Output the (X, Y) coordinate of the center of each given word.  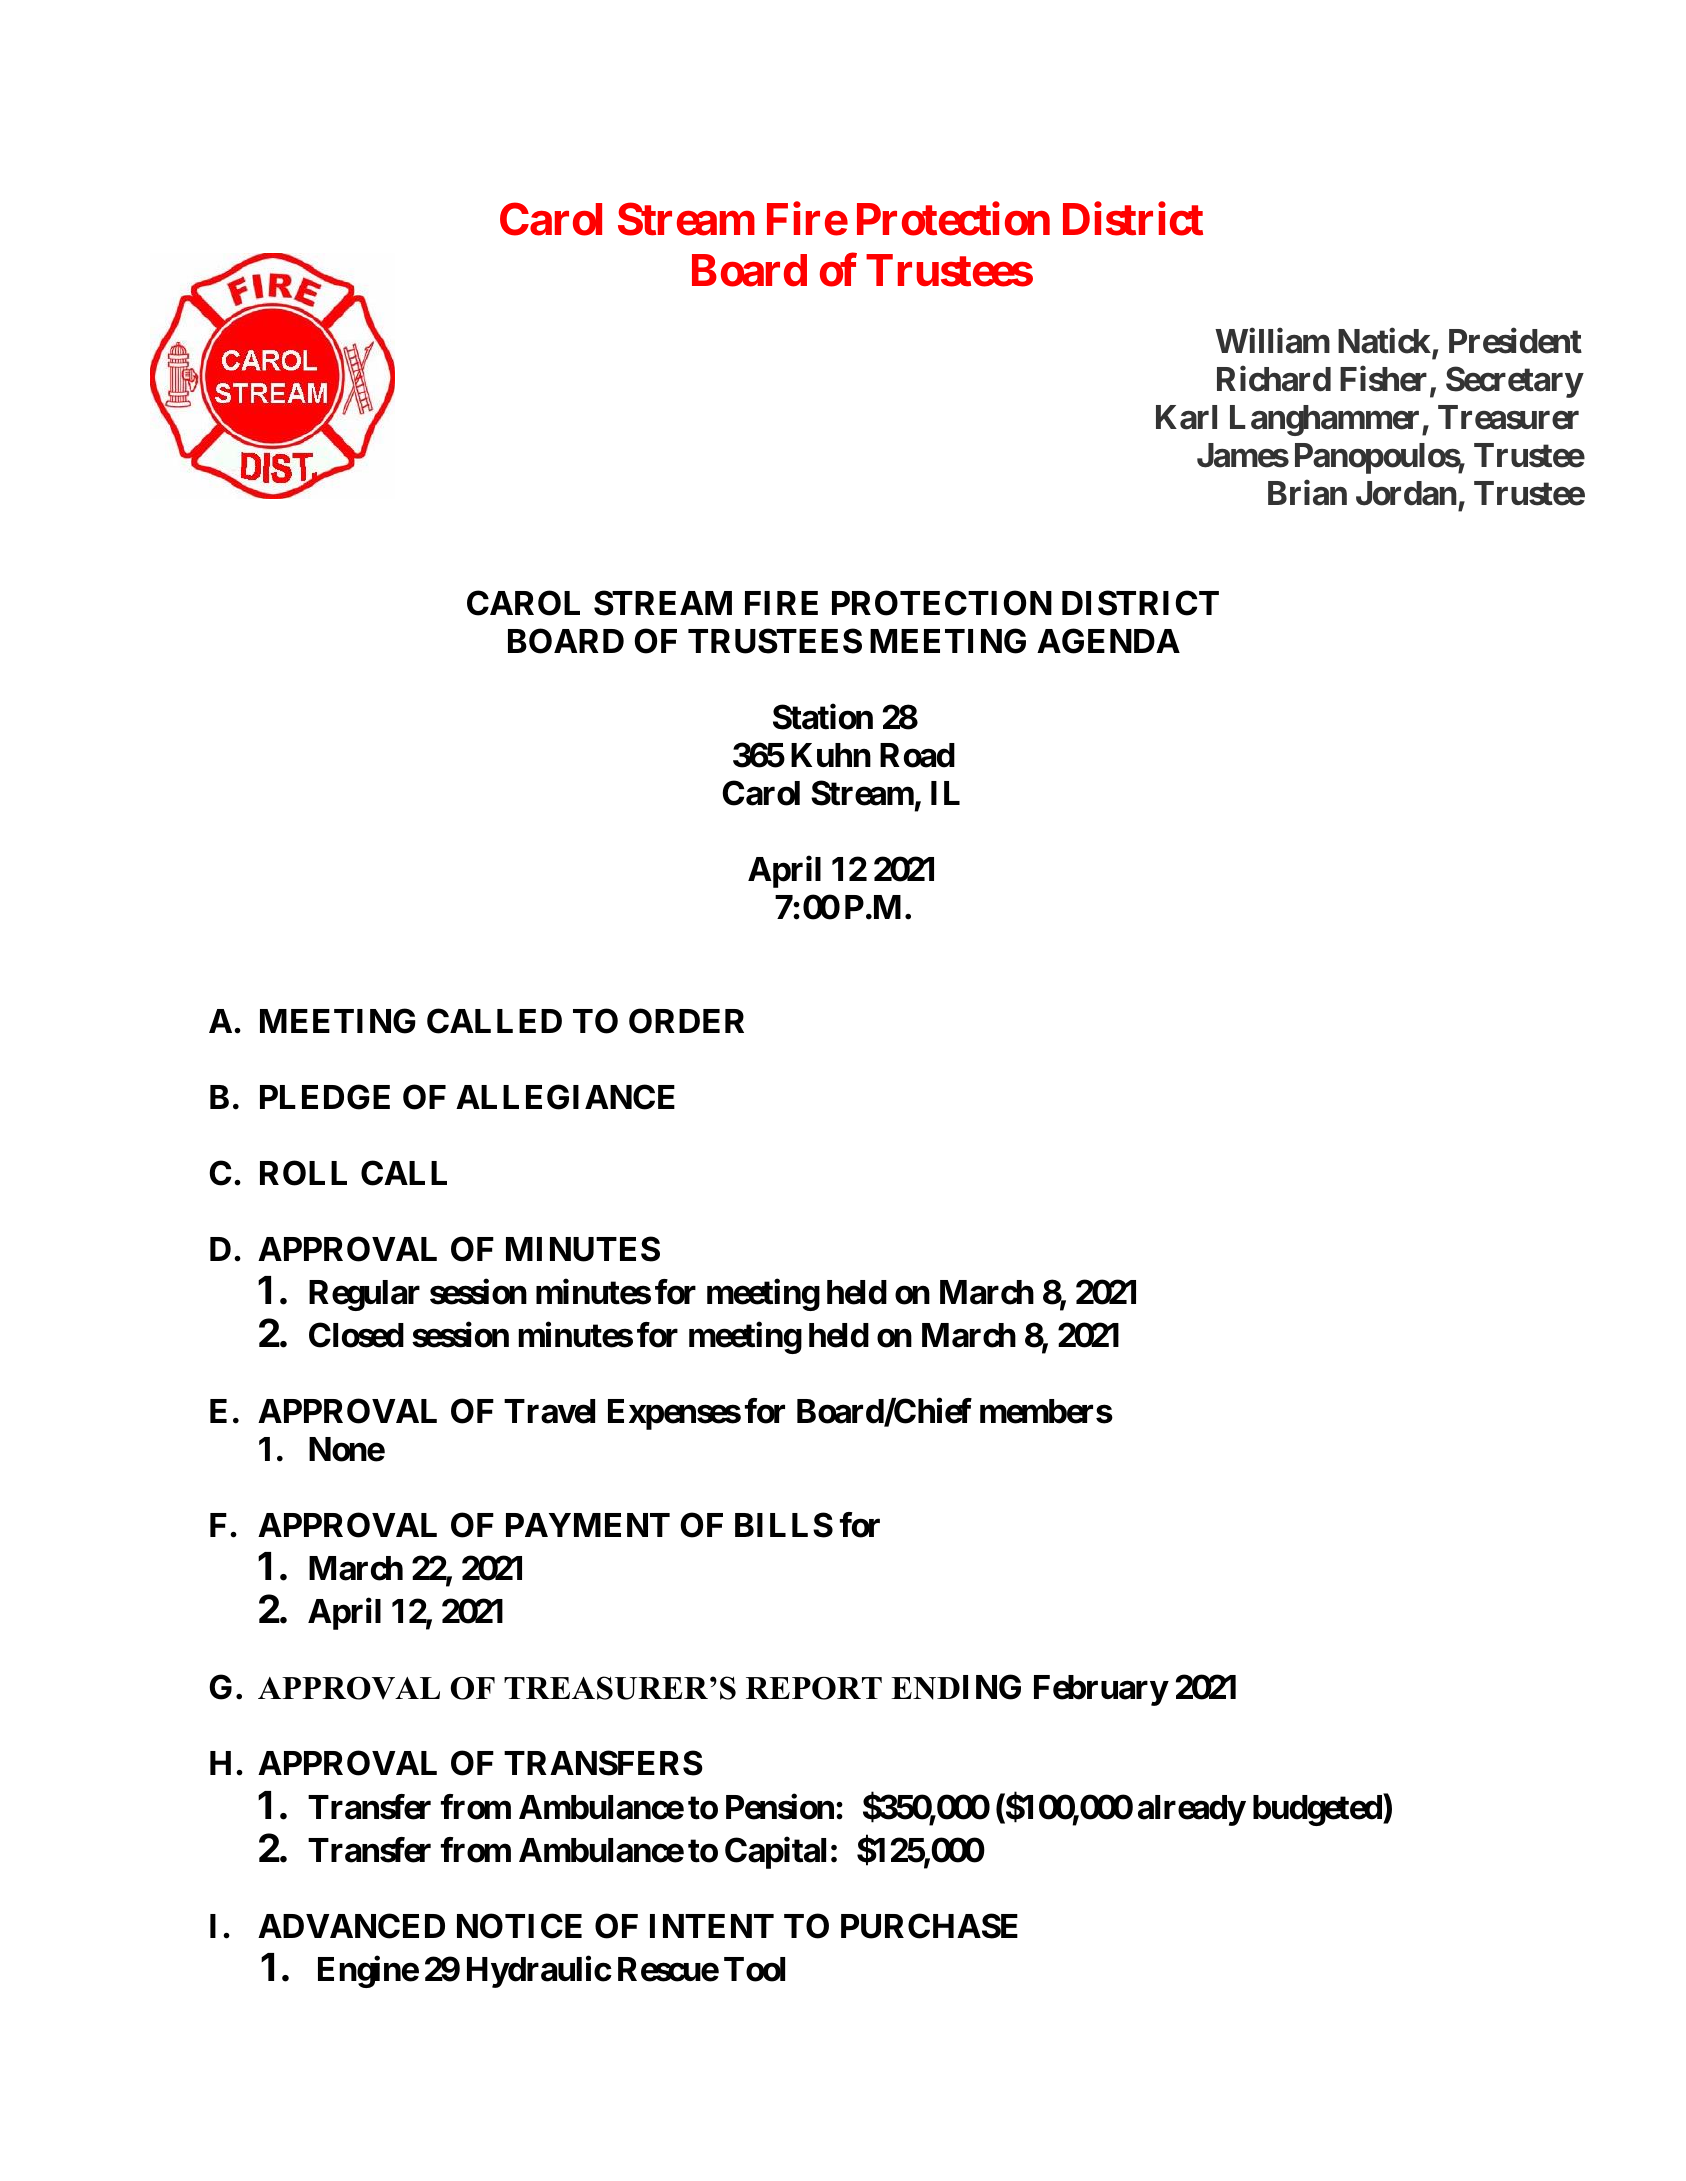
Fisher (1385, 381)
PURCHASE (929, 1926)
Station (823, 717)
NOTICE (519, 1926)
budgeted (1317, 1810)
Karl (1186, 417)
